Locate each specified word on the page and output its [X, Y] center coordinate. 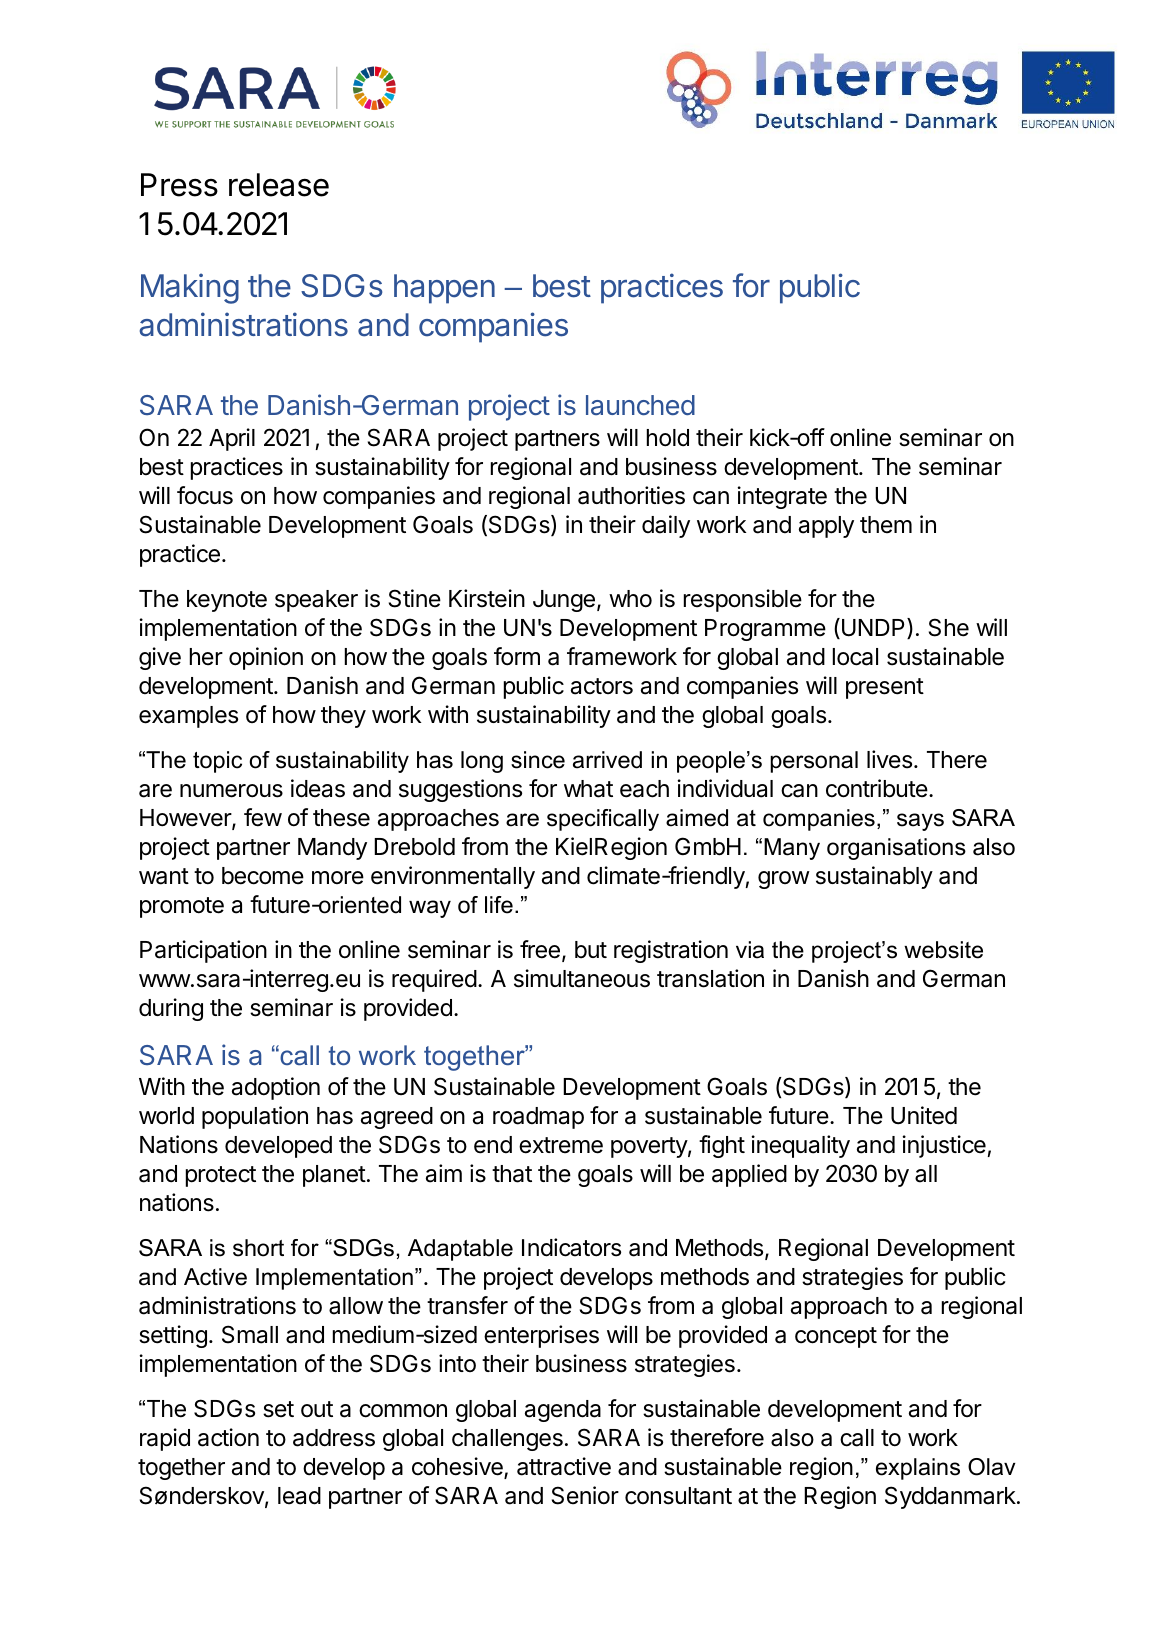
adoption [276, 1088]
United [924, 1115]
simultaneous [582, 978]
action [228, 1437]
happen [444, 289]
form [517, 656]
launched [640, 405]
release [279, 185]
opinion [266, 658]
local [855, 657]
